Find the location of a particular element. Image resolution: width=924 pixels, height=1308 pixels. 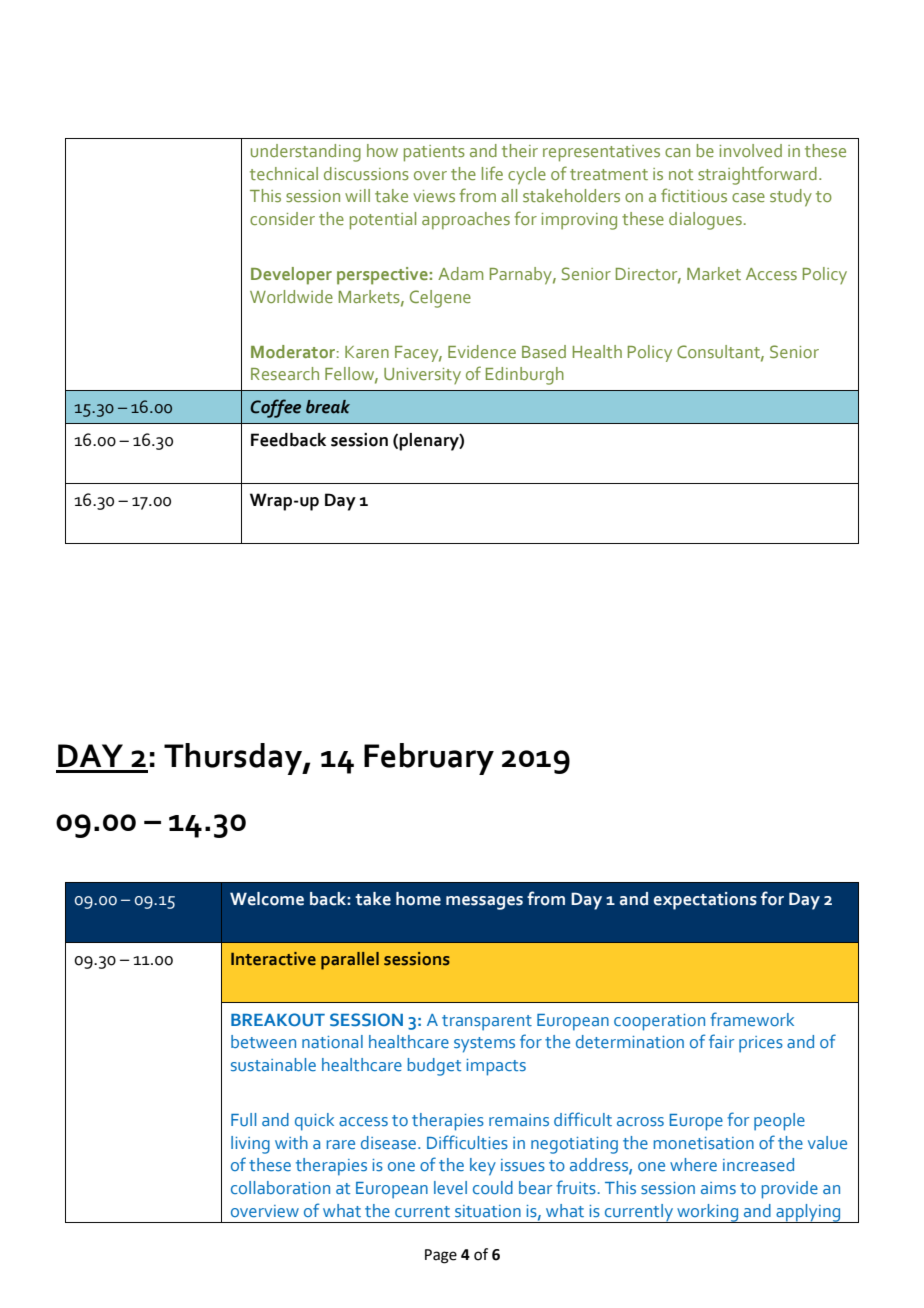

Coffee is located at coordinates (275, 408).
